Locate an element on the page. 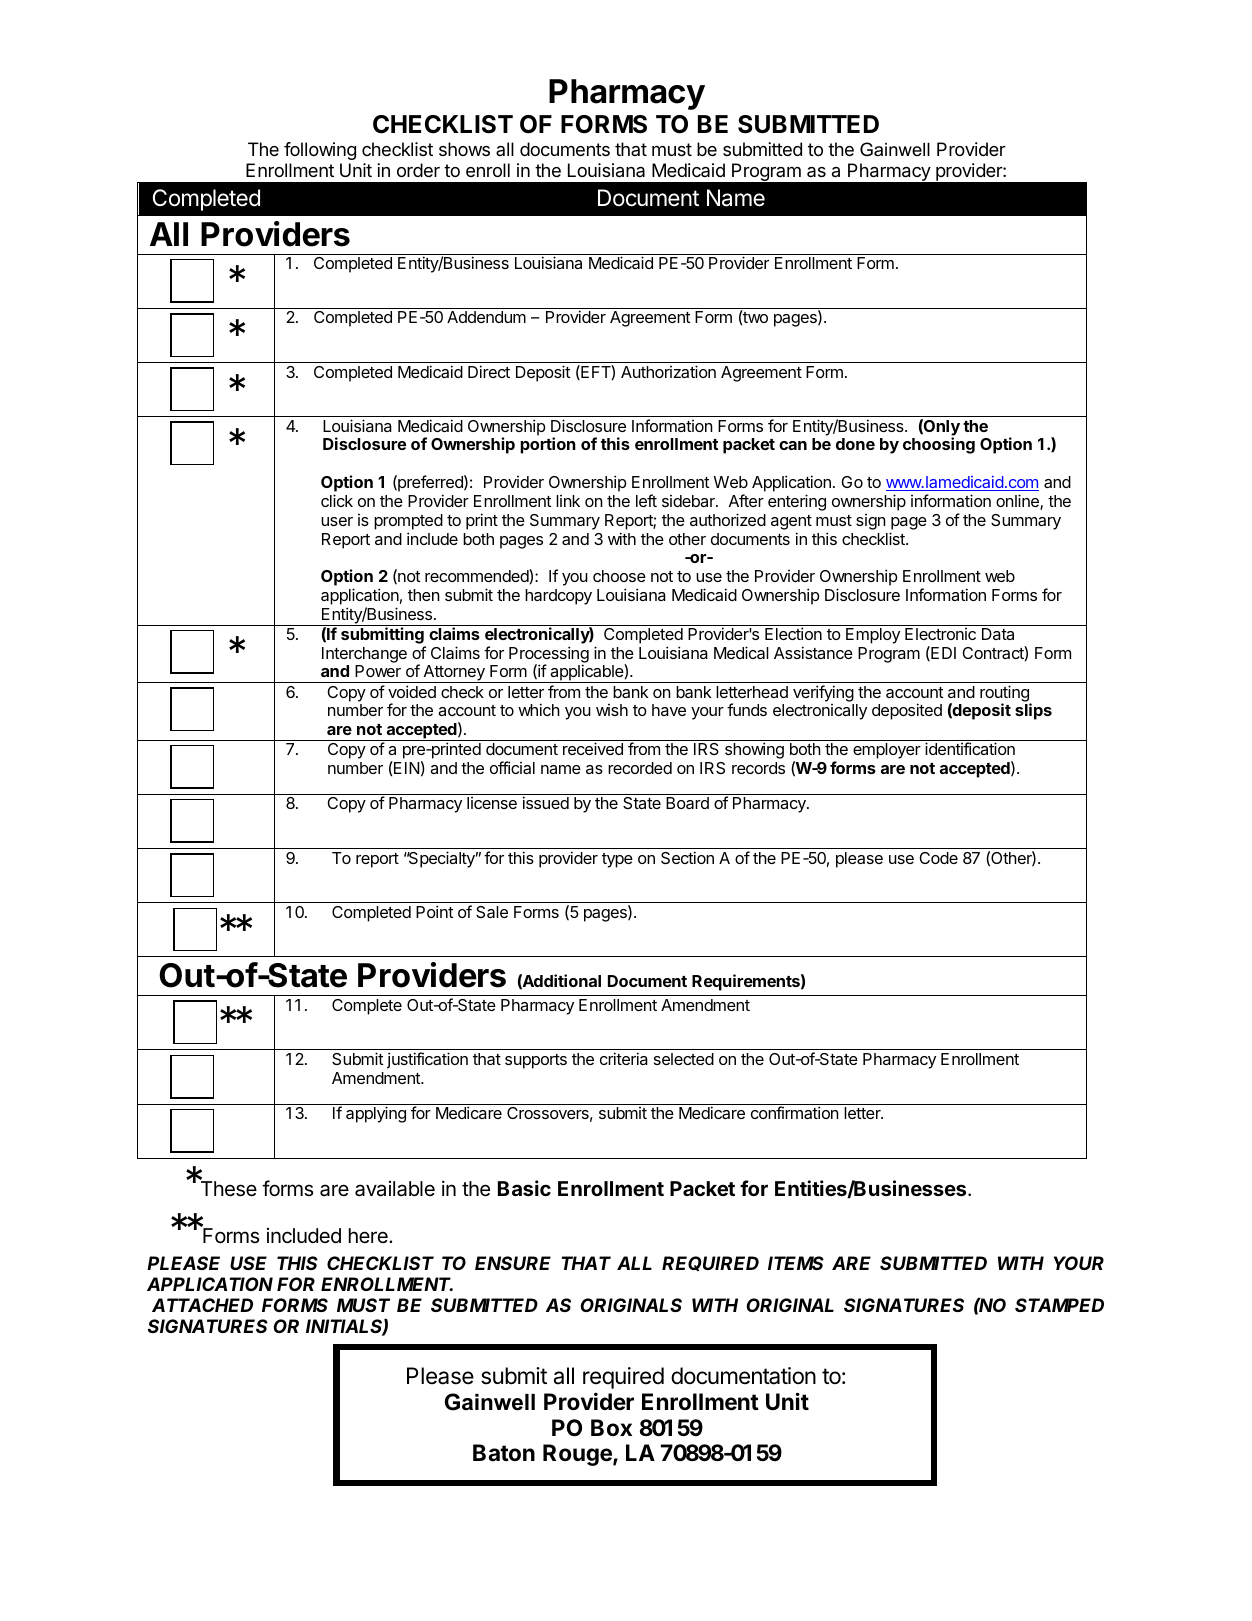  Data is located at coordinates (998, 634).
